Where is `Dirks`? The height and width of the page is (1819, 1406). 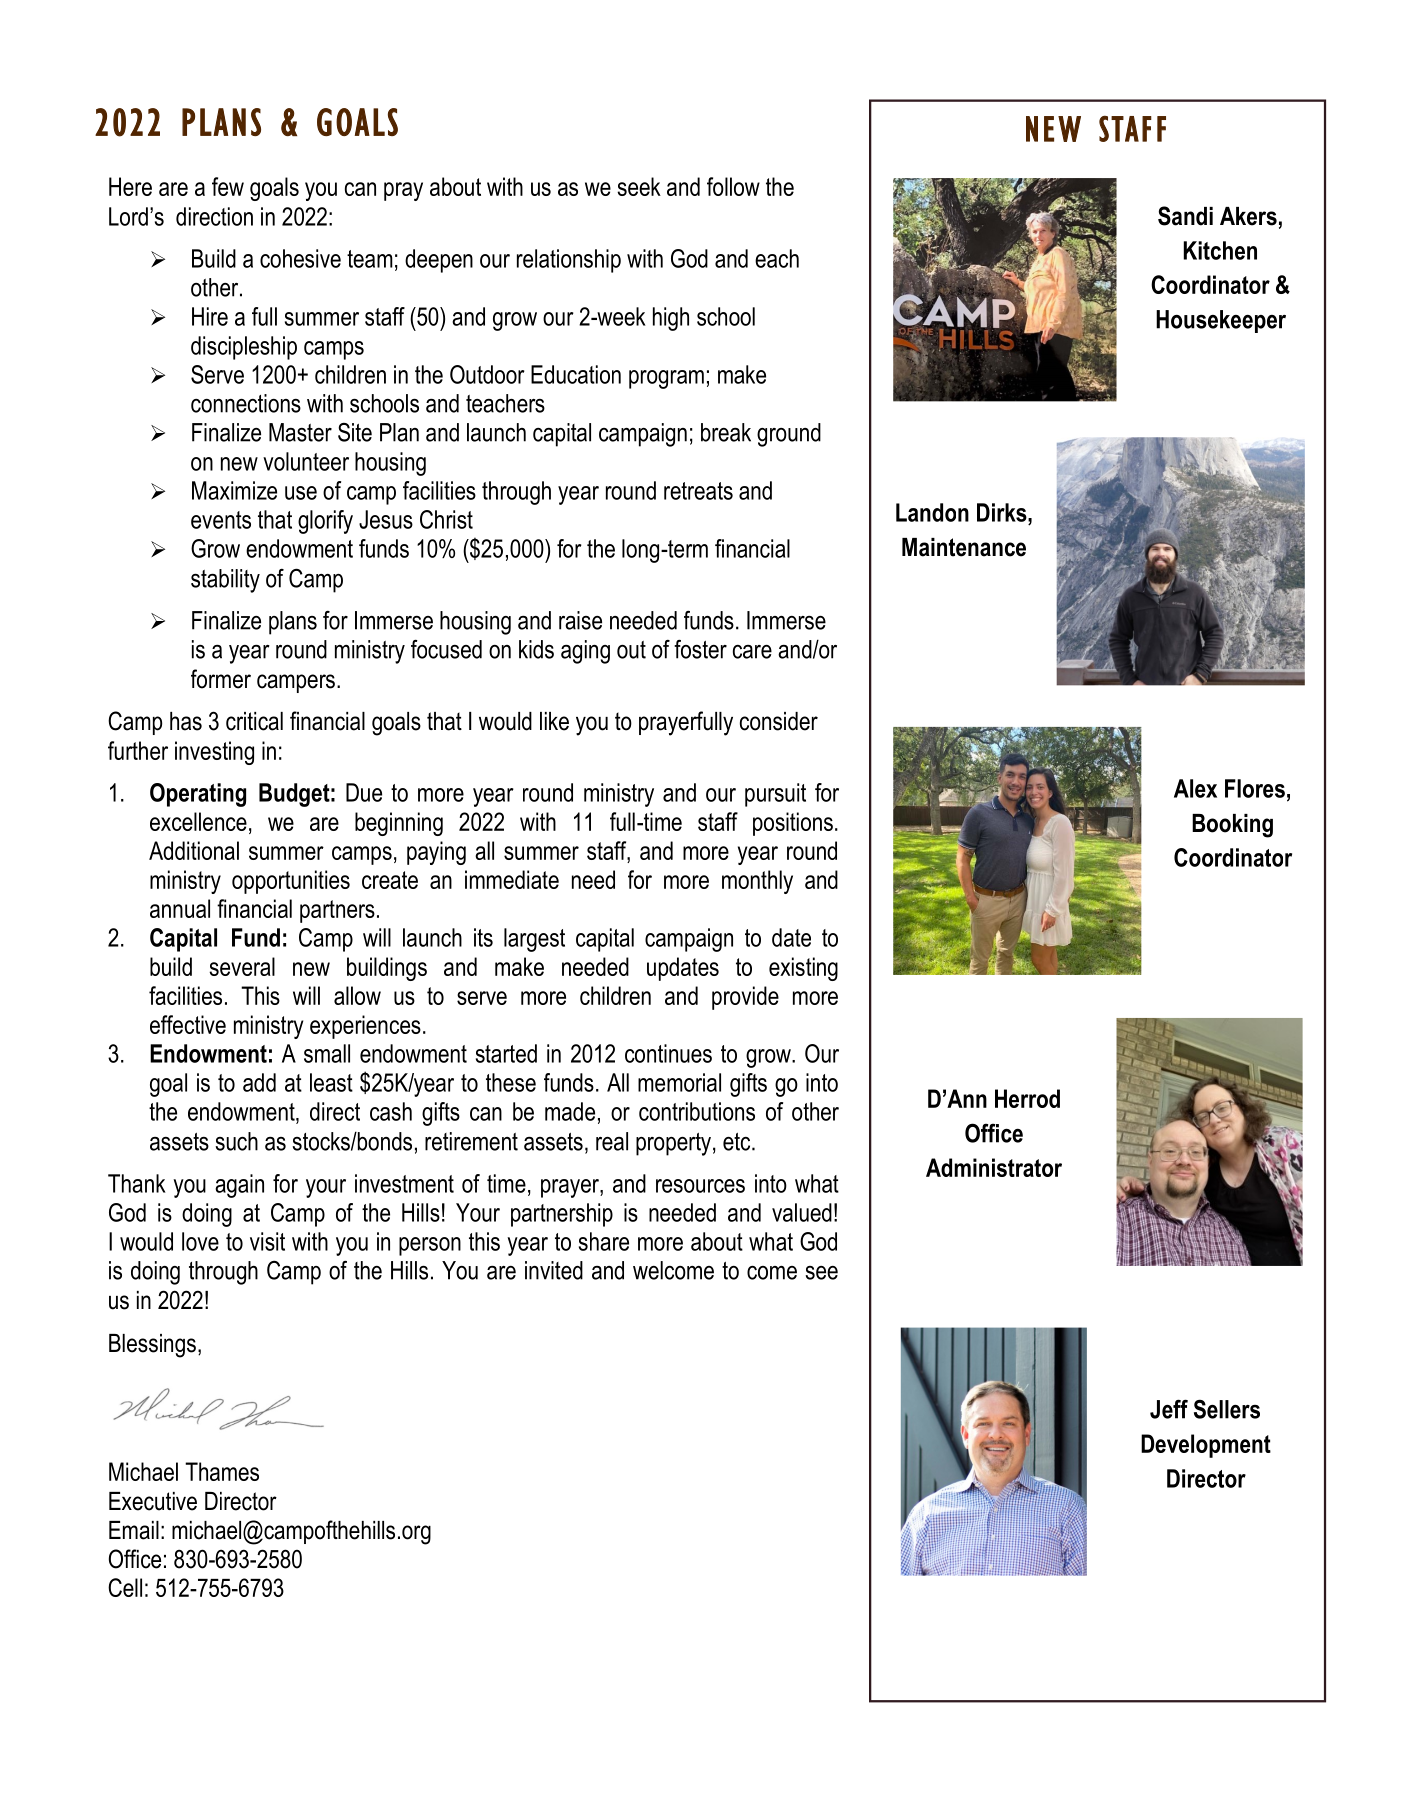 Dirks is located at coordinates (1003, 512).
